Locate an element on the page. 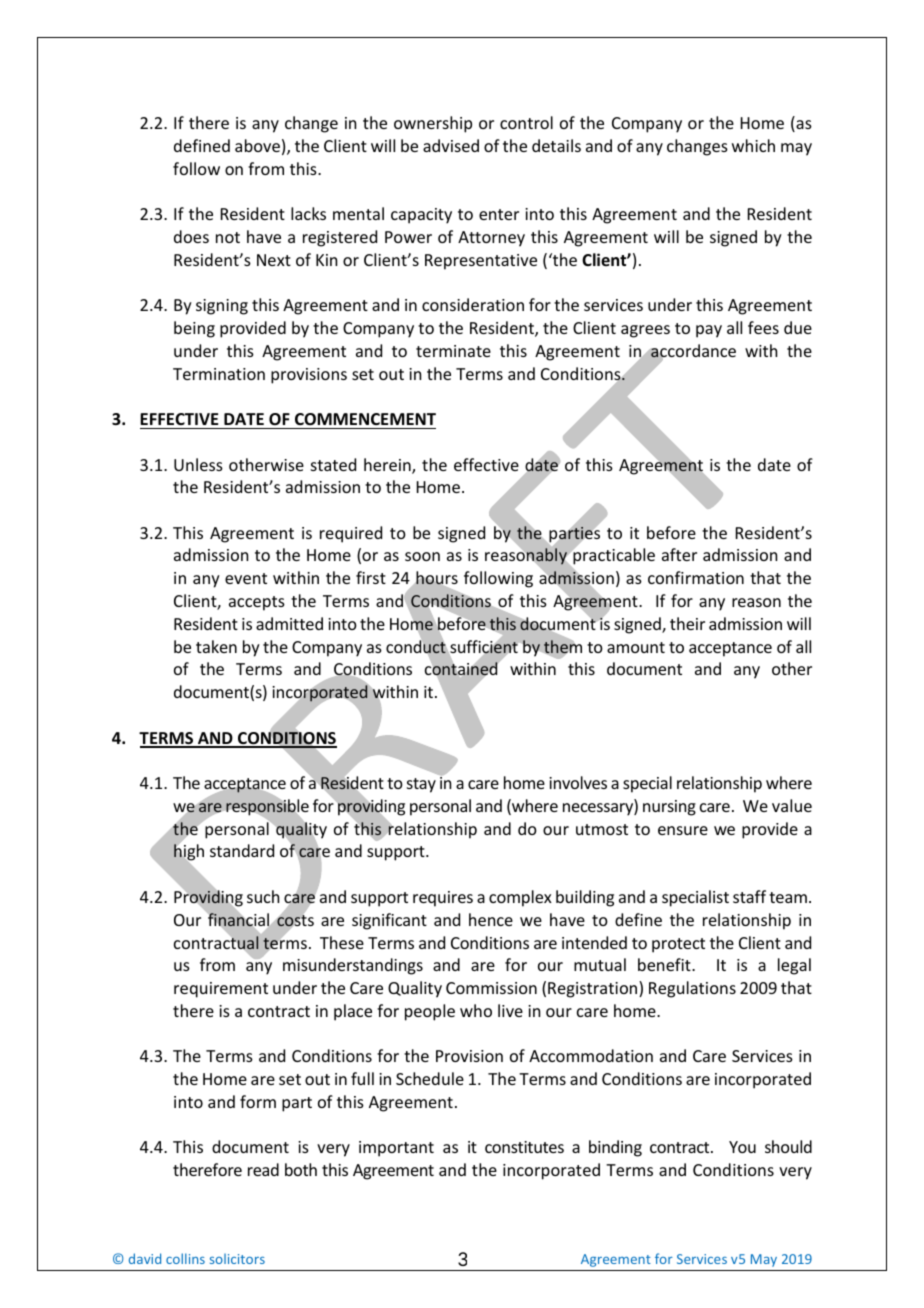  solicitors is located at coordinates (237, 1258).
